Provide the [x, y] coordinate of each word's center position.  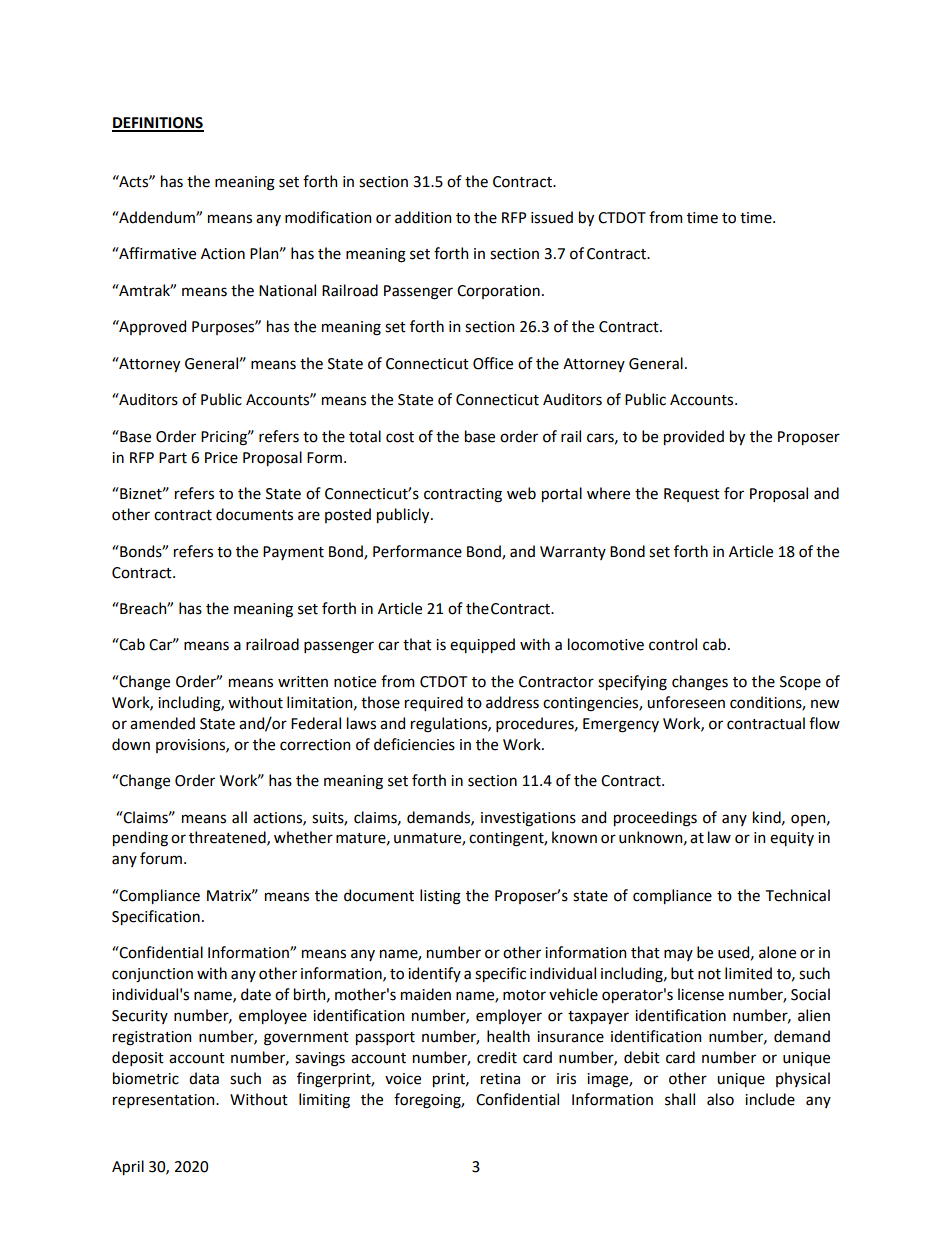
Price [221, 458]
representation [165, 1101]
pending [140, 839]
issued [552, 217]
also [720, 1099]
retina [500, 1079]
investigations [528, 819]
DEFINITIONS [158, 124]
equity [792, 839]
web [521, 493]
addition [423, 217]
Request [692, 495]
